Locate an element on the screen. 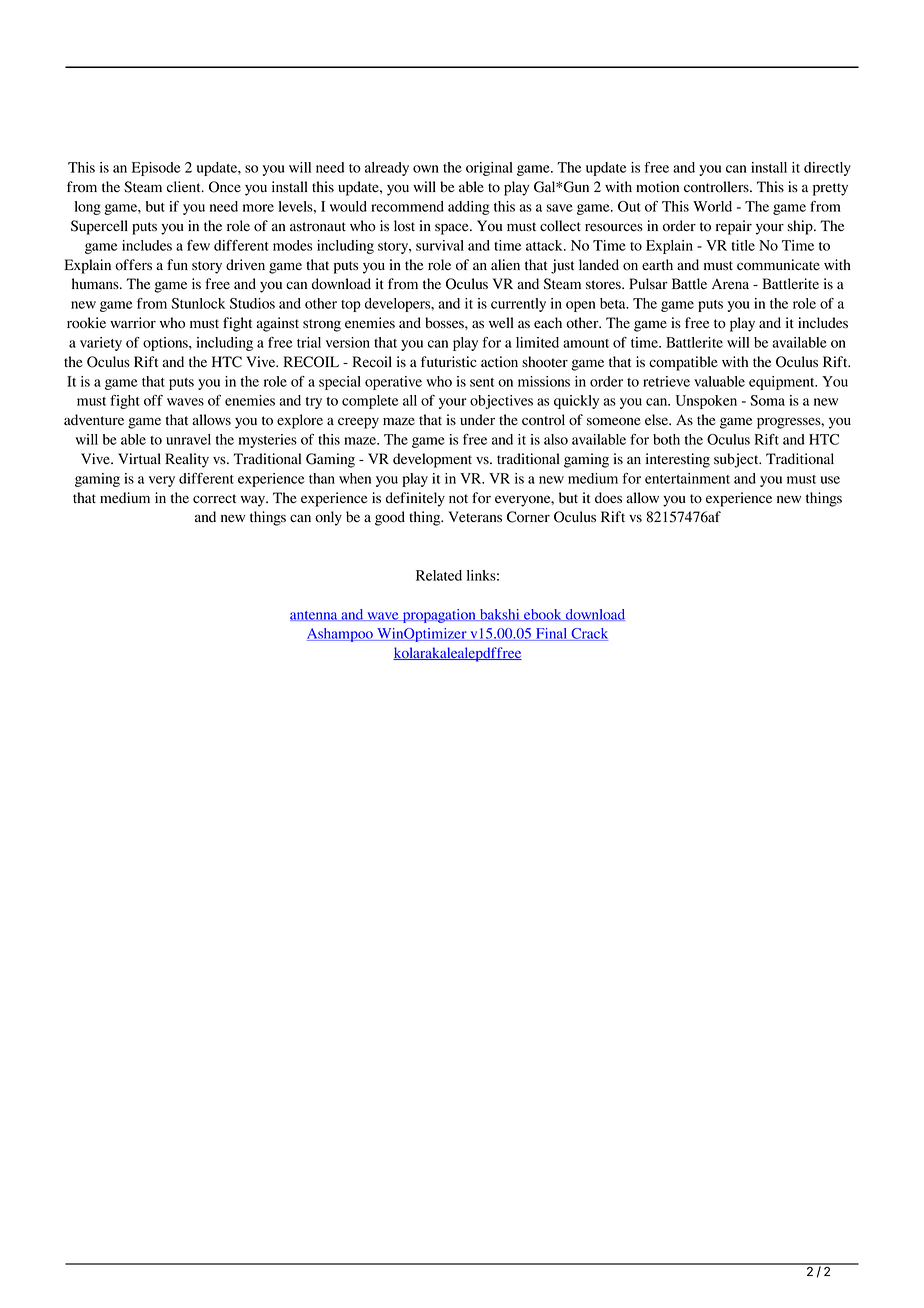 This screenshot has width=924, height=1308. Soma is located at coordinates (767, 400).
